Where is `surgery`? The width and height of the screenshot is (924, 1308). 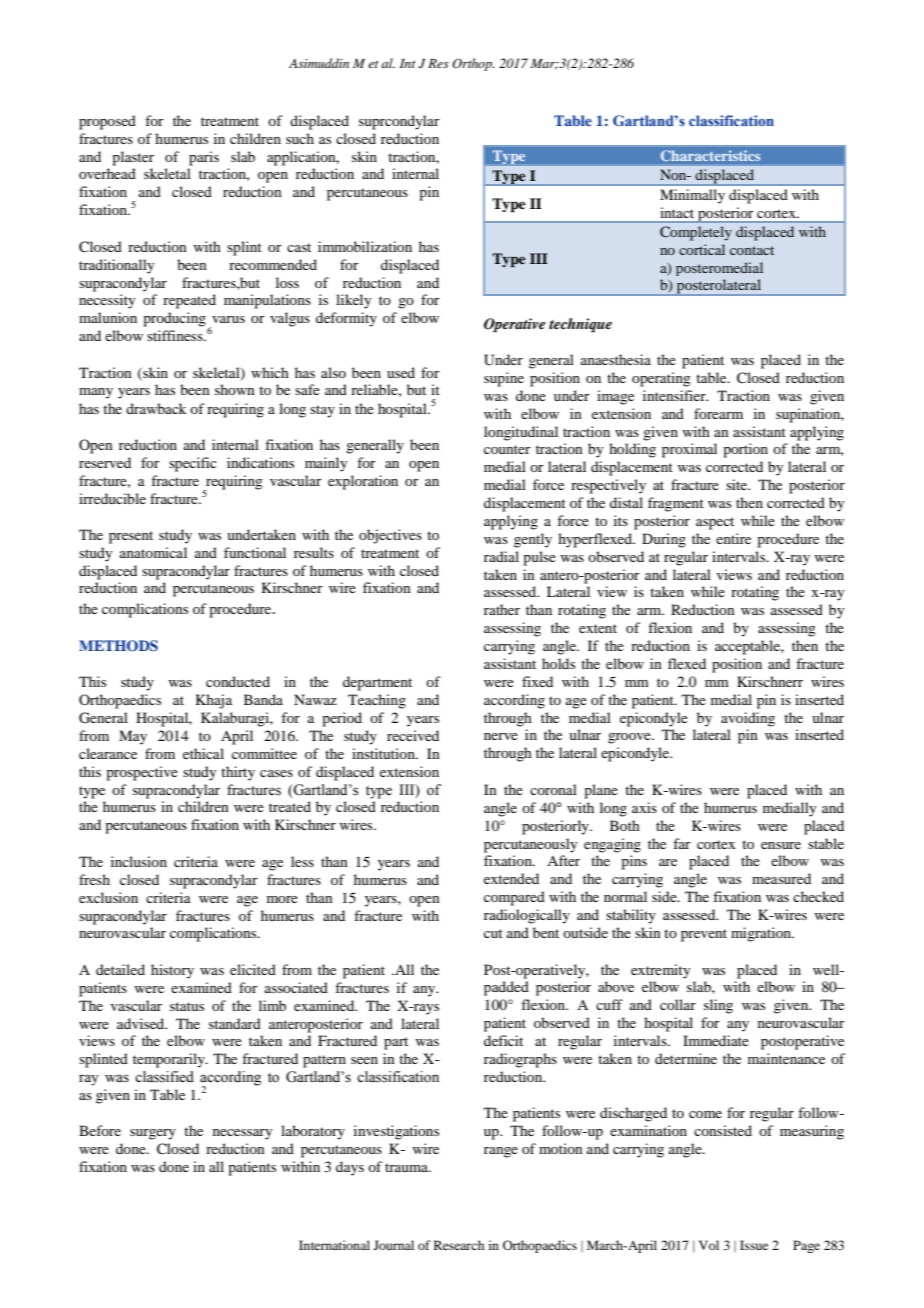
surgery is located at coordinates (153, 1134).
